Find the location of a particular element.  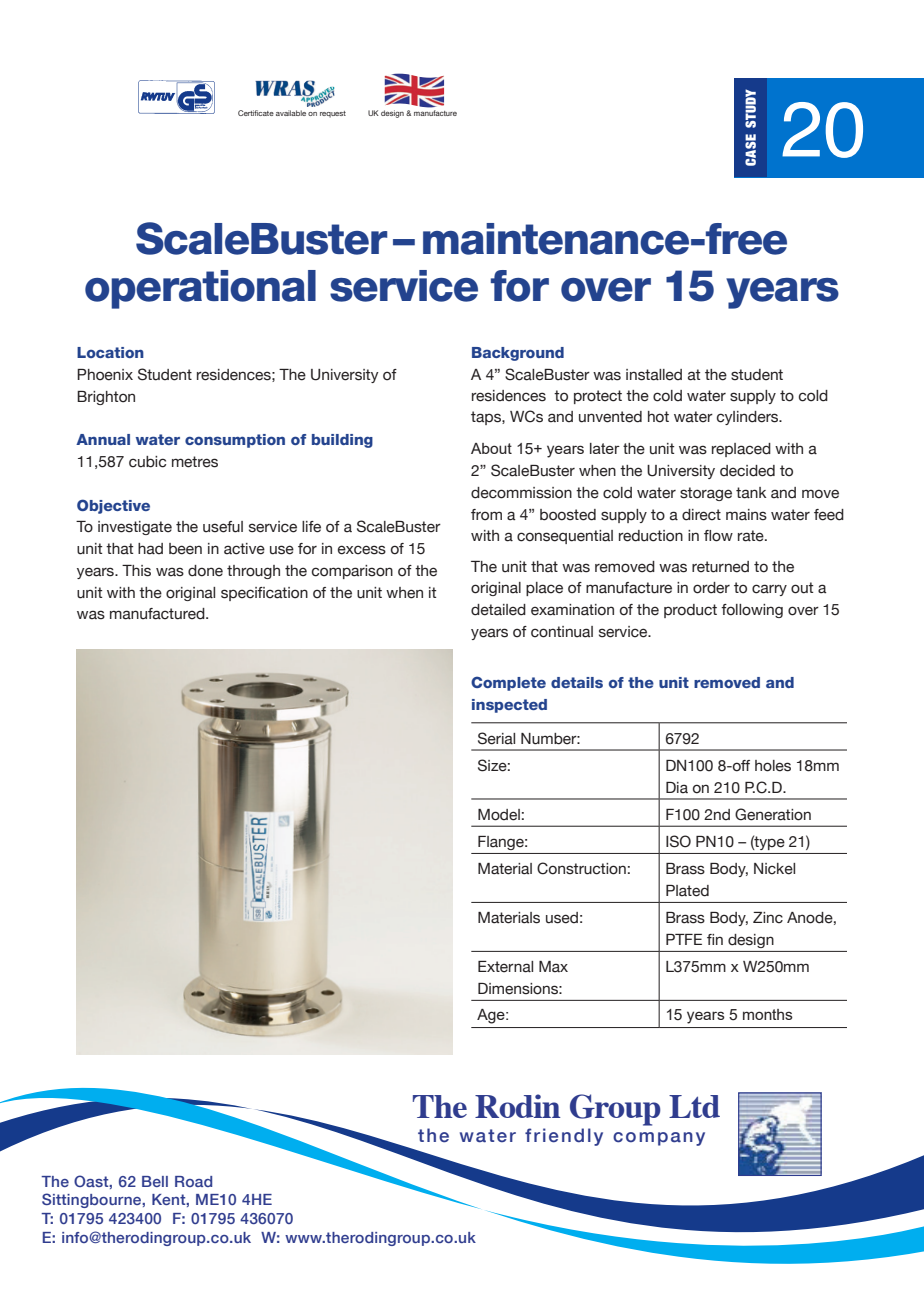

request is located at coordinates (333, 114).
